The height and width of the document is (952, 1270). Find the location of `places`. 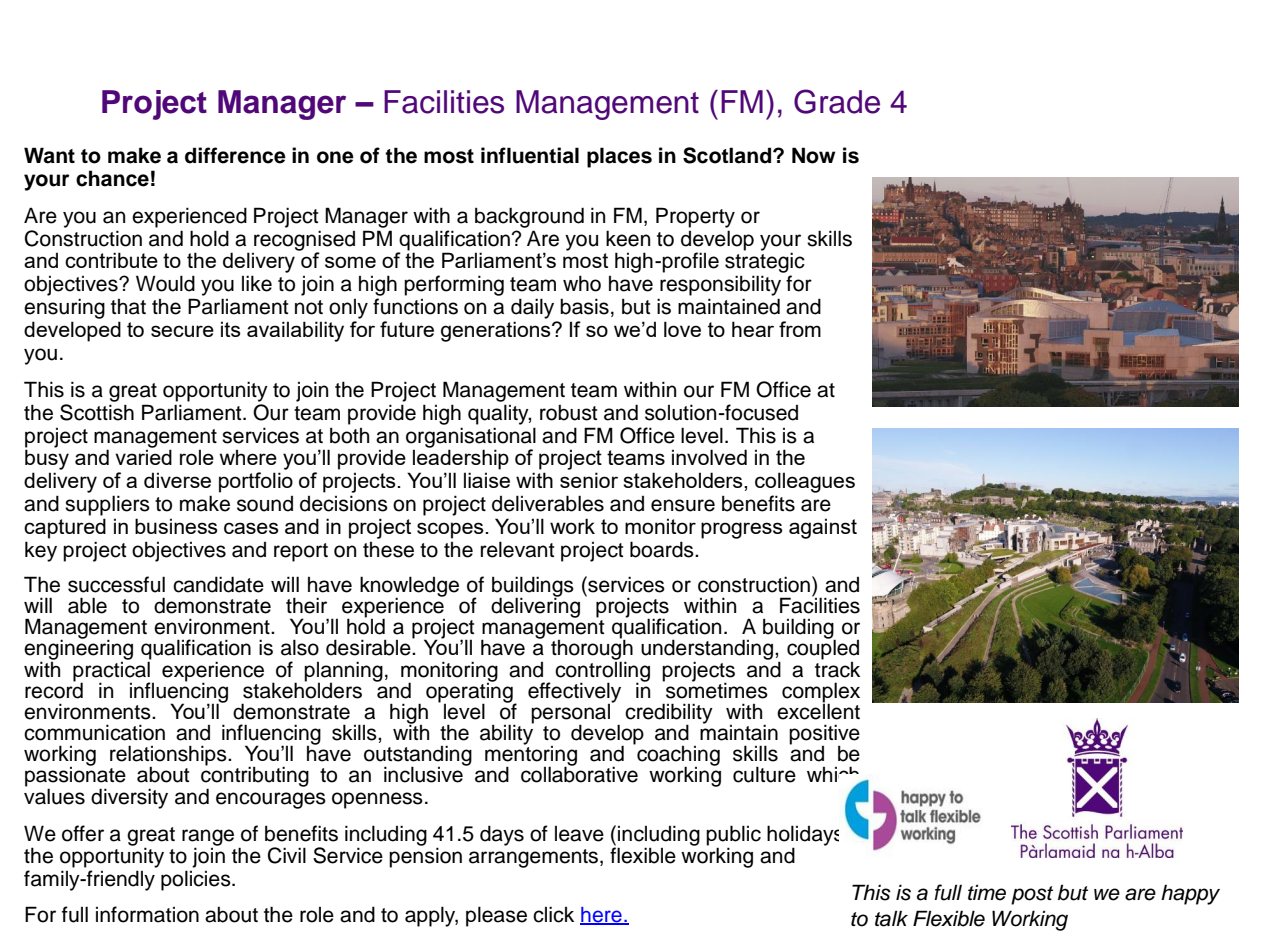

places is located at coordinates (619, 157).
